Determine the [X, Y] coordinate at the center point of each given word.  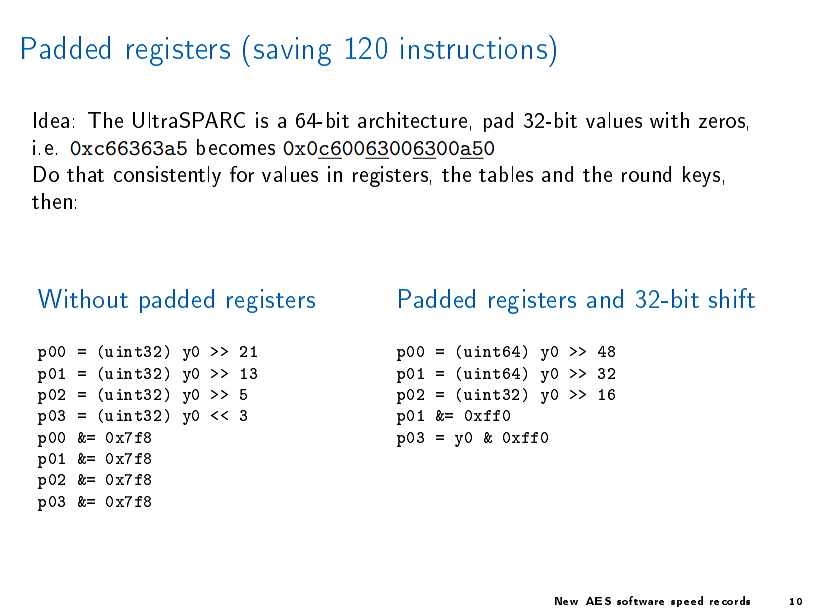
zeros [722, 122]
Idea [51, 120]
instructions [474, 48]
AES [598, 601]
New [566, 601]
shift [732, 298]
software [640, 600]
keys [701, 176]
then [52, 201]
